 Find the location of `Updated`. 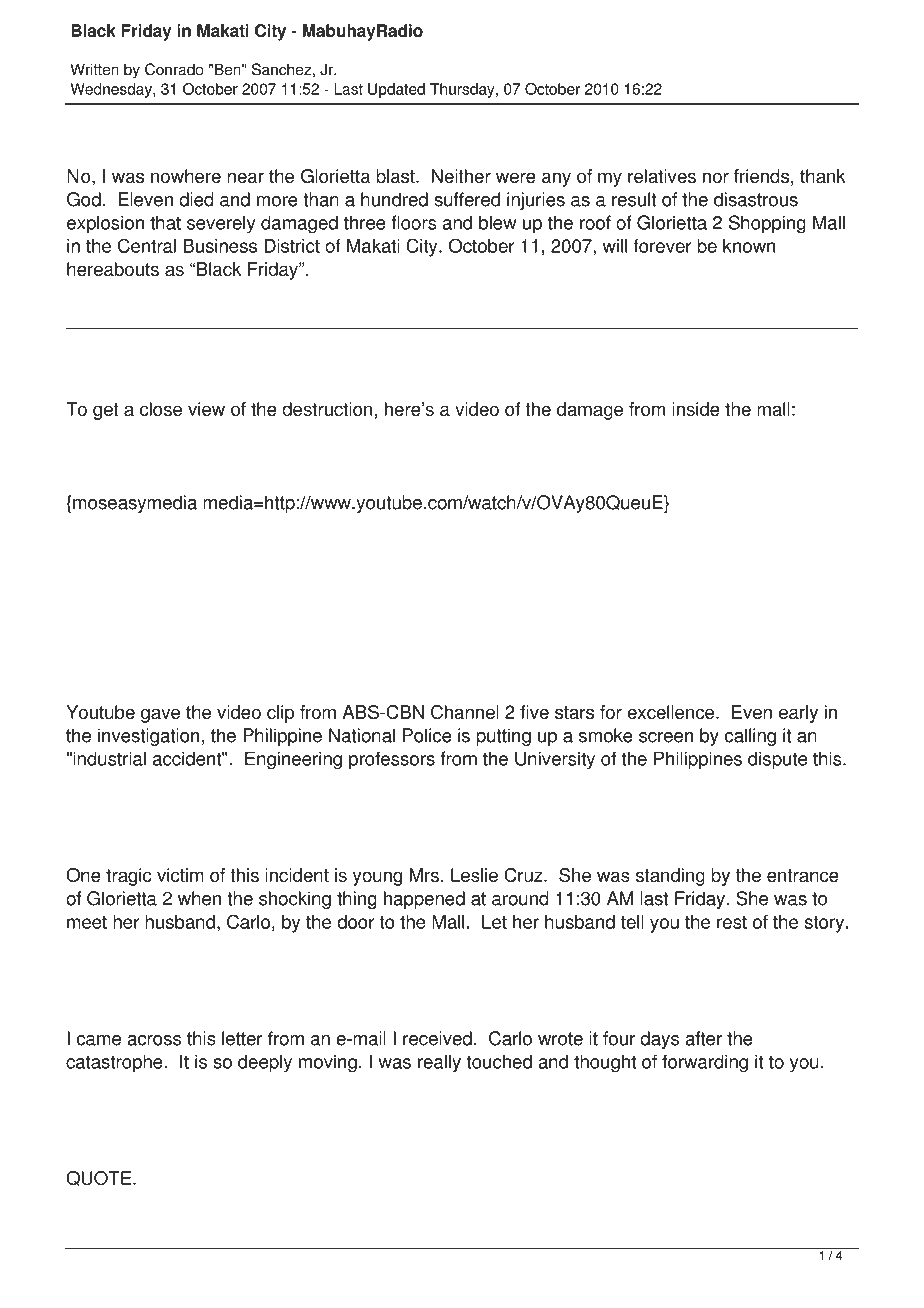

Updated is located at coordinates (396, 90).
